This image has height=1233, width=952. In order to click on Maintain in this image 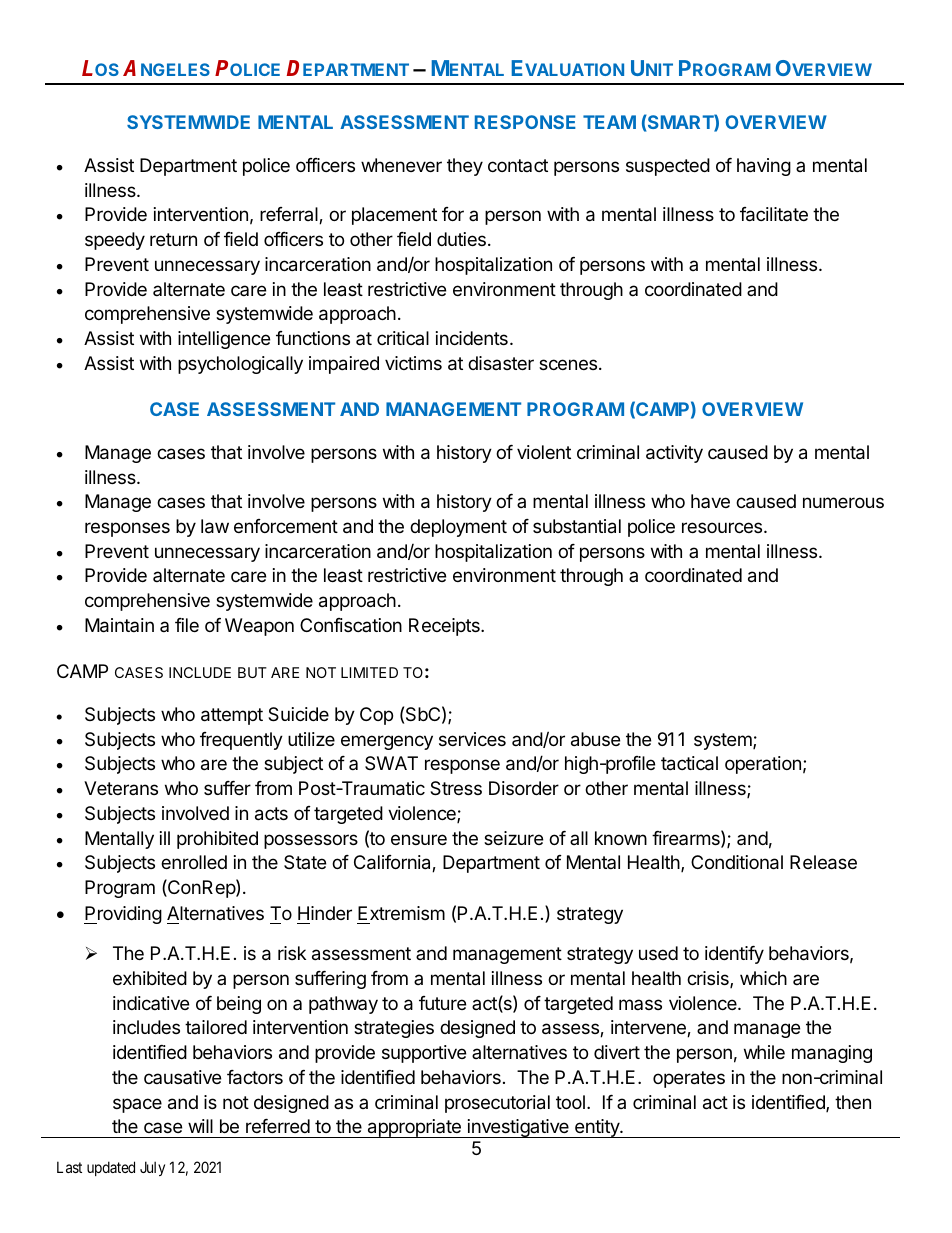, I will do `click(119, 625)`.
